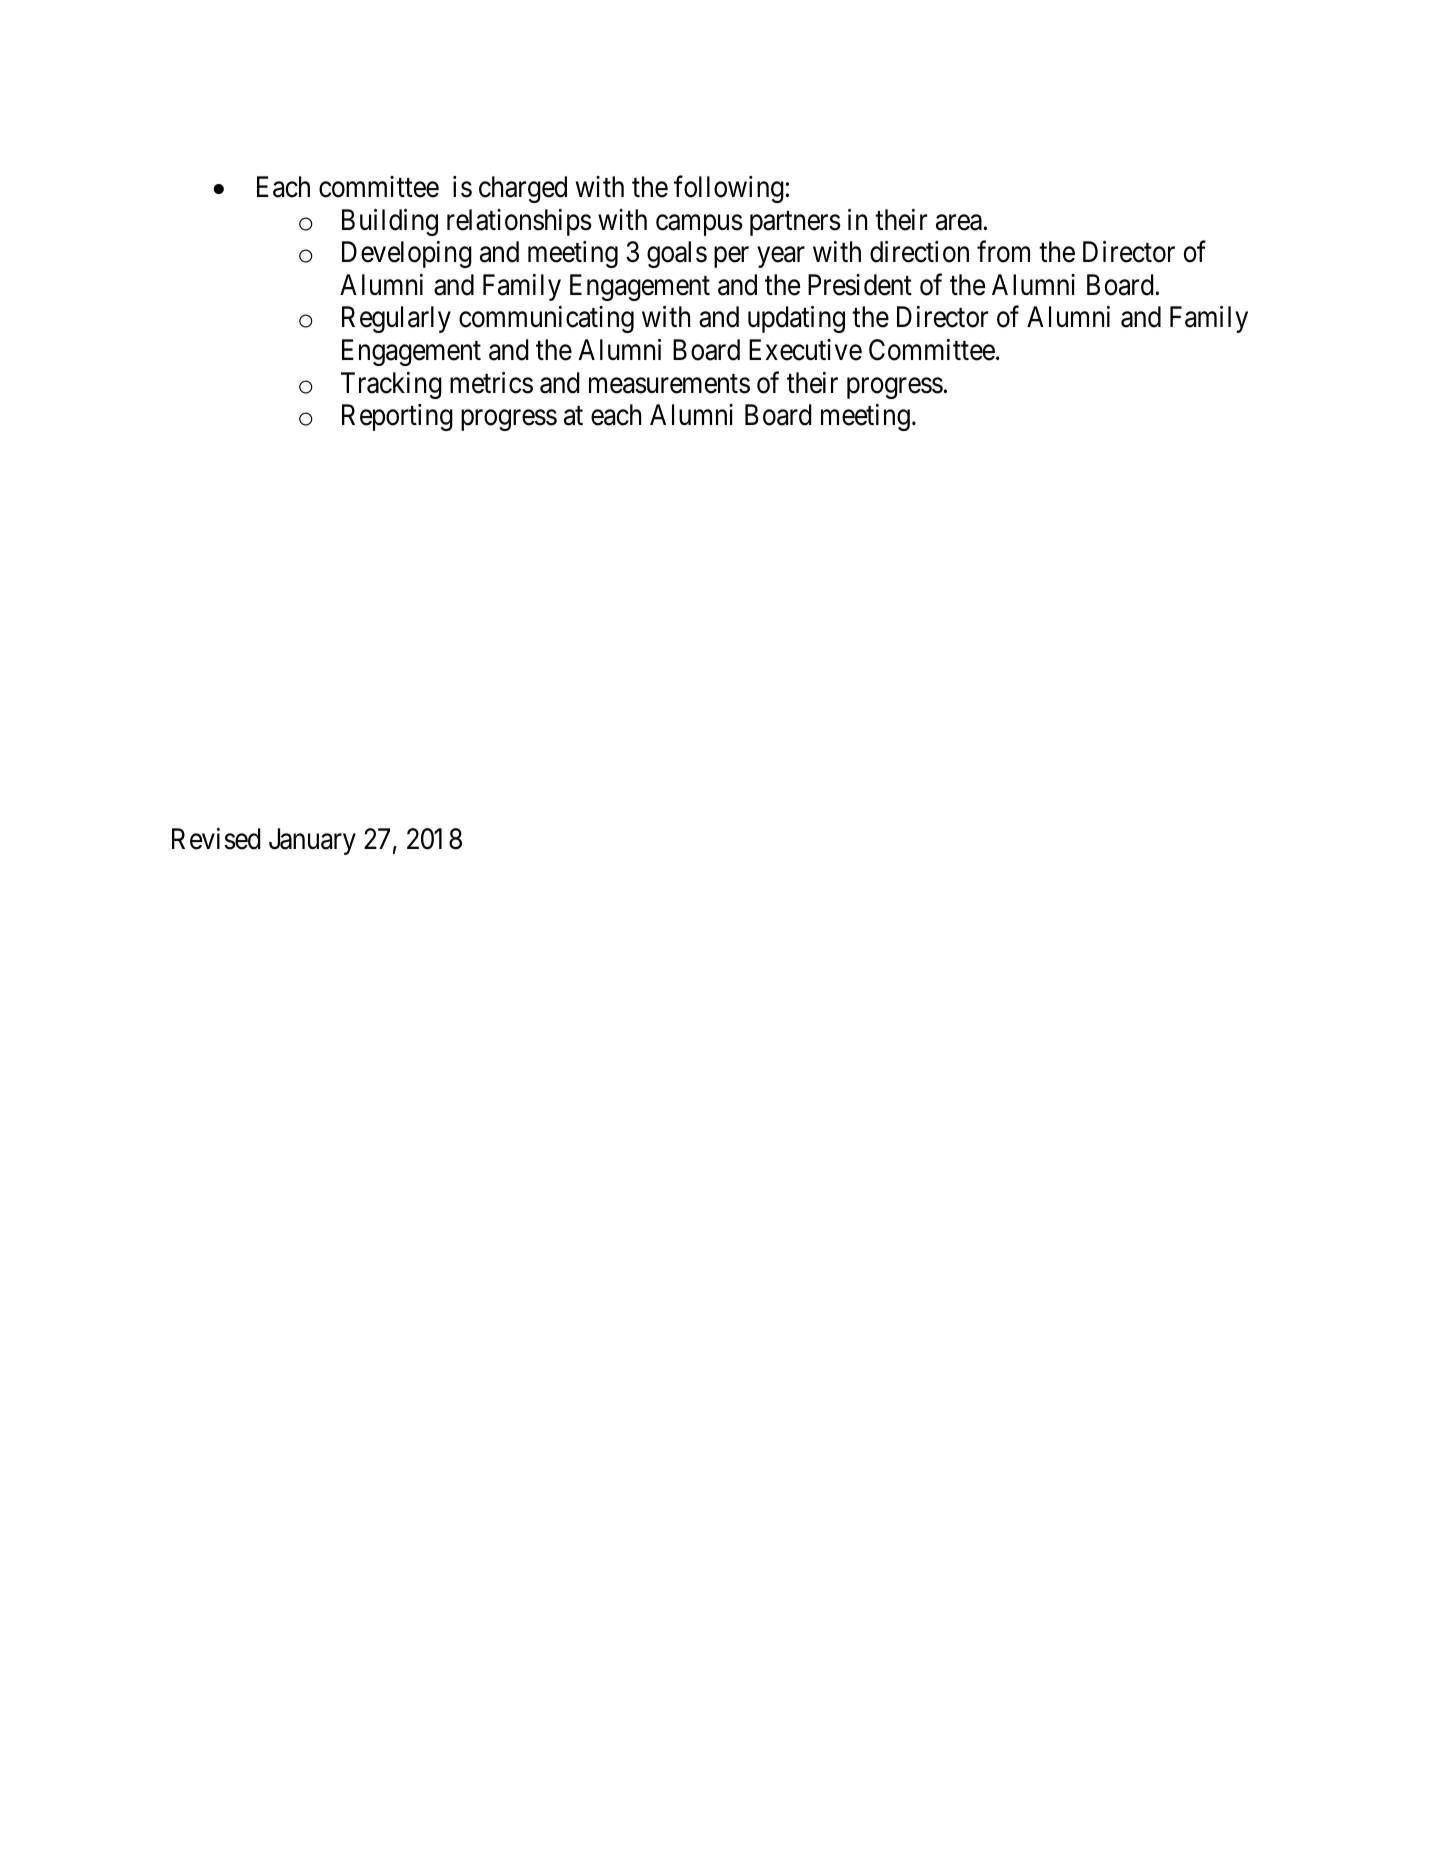 The width and height of the screenshot is (1444, 1869). Describe the element at coordinates (805, 350) in the screenshot. I see `Executive` at that location.
